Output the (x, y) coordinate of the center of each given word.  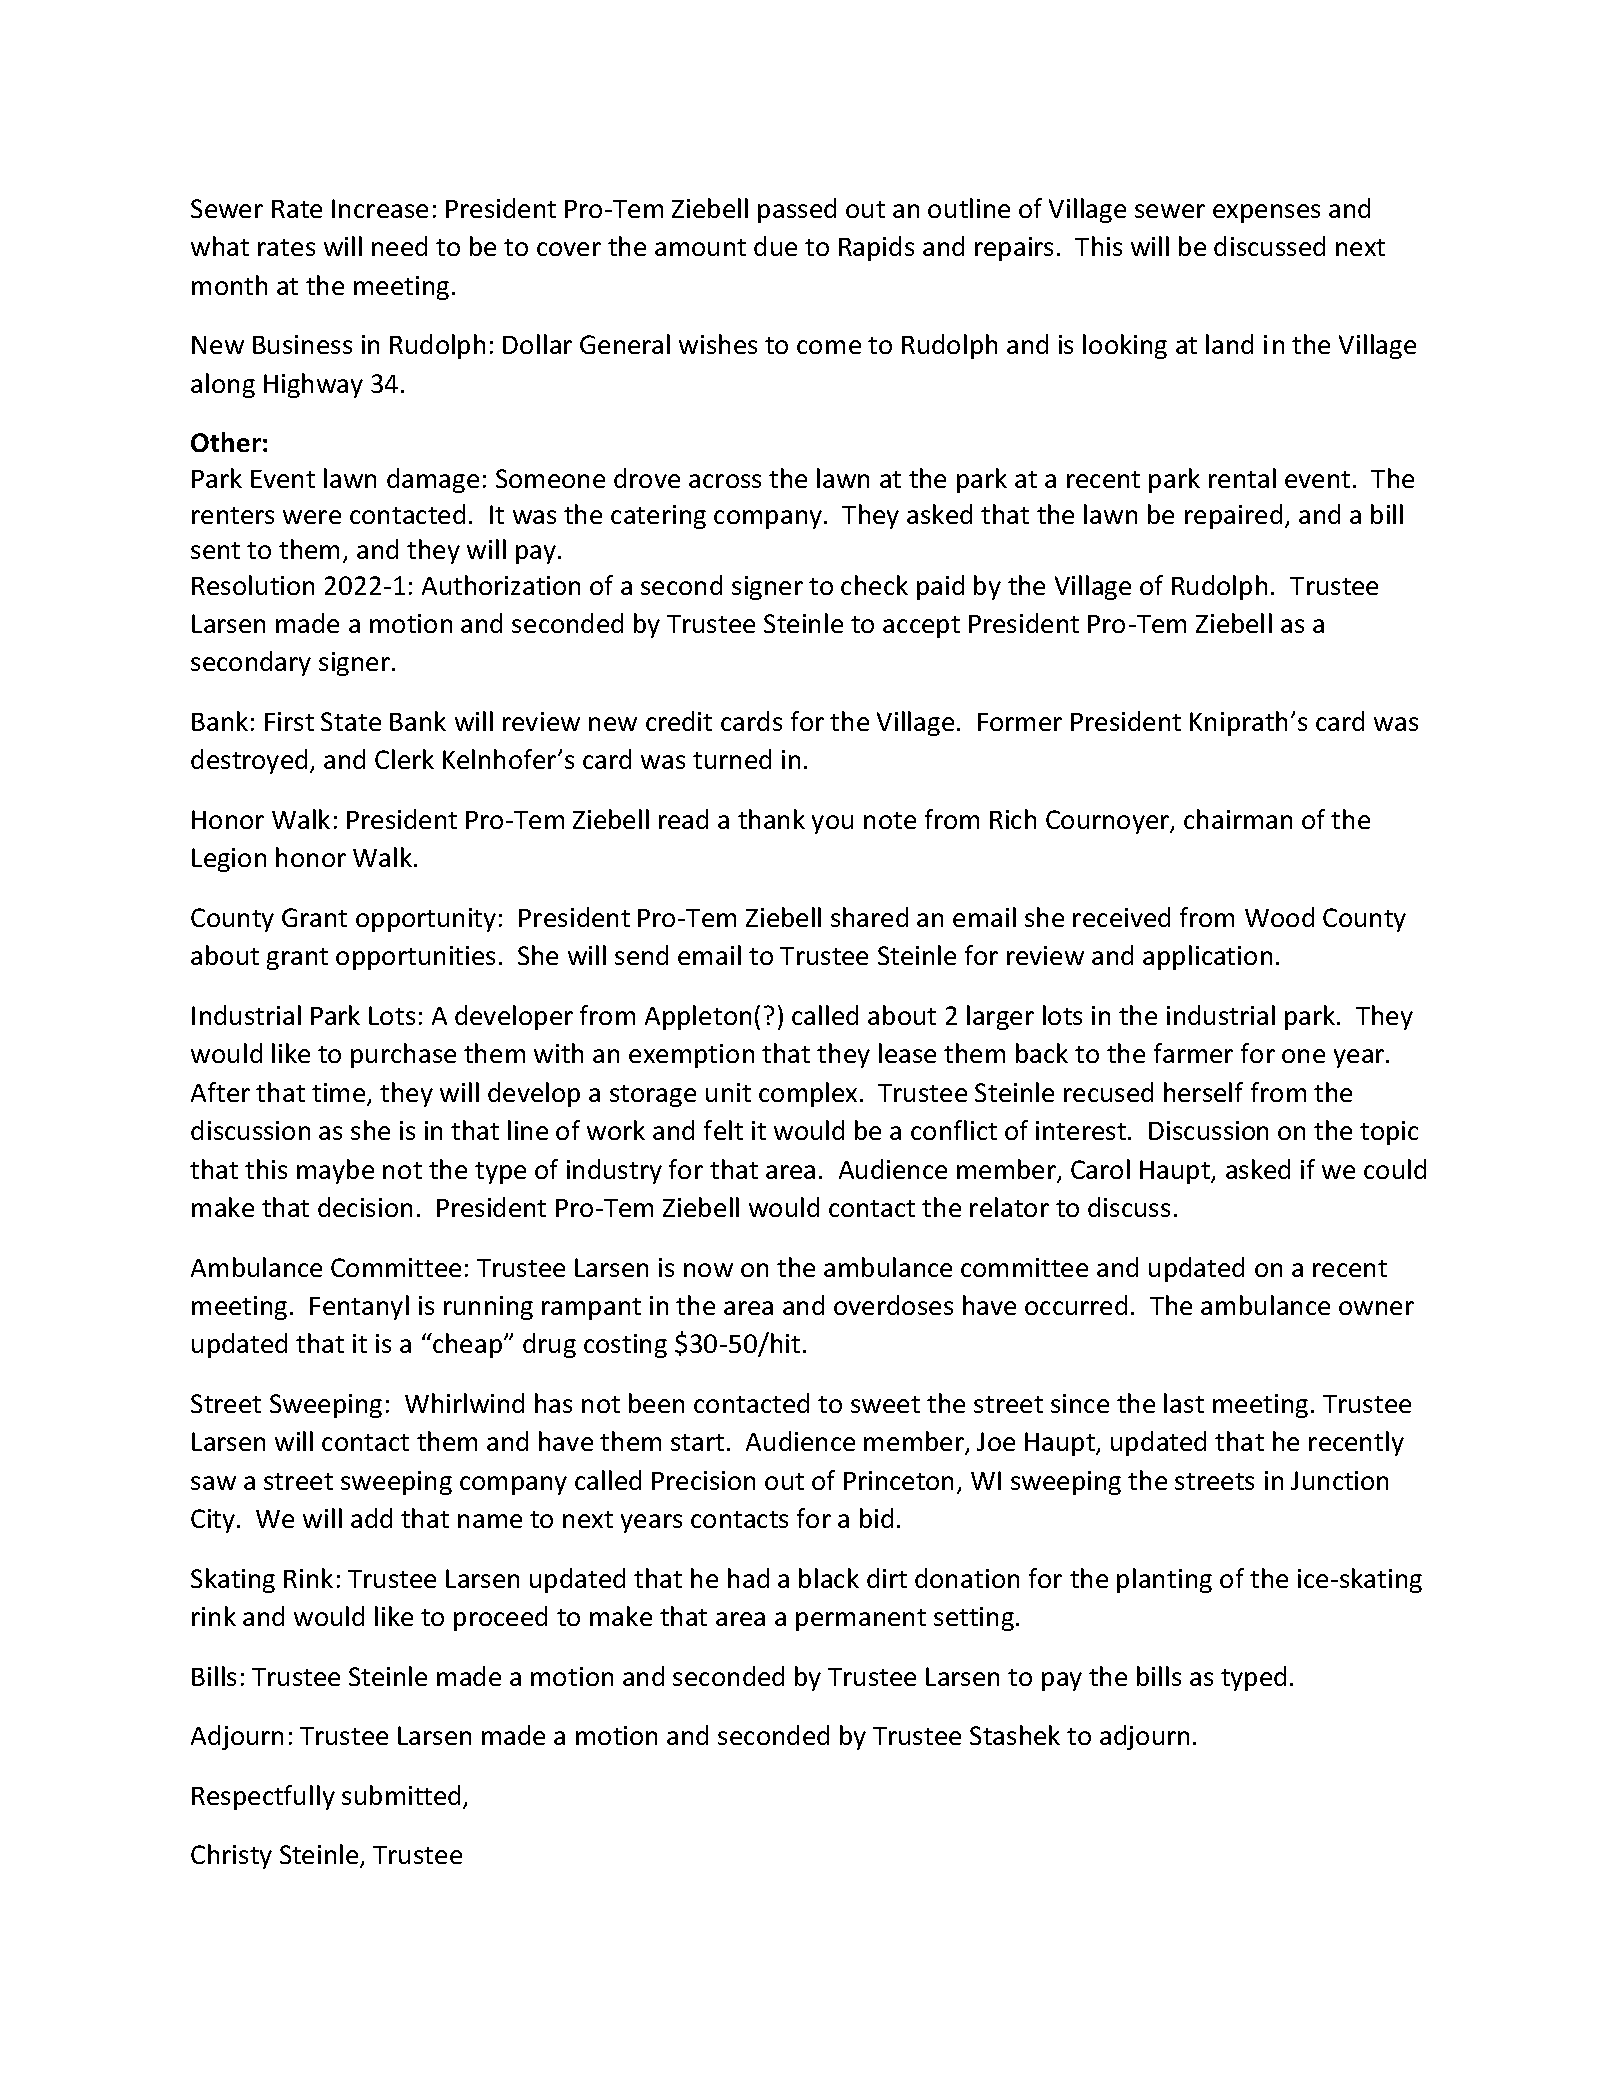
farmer (1193, 1053)
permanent (861, 1620)
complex (808, 1094)
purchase (403, 1055)
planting (1164, 1580)
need (399, 246)
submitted (401, 1795)
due (775, 246)
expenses (1266, 213)
